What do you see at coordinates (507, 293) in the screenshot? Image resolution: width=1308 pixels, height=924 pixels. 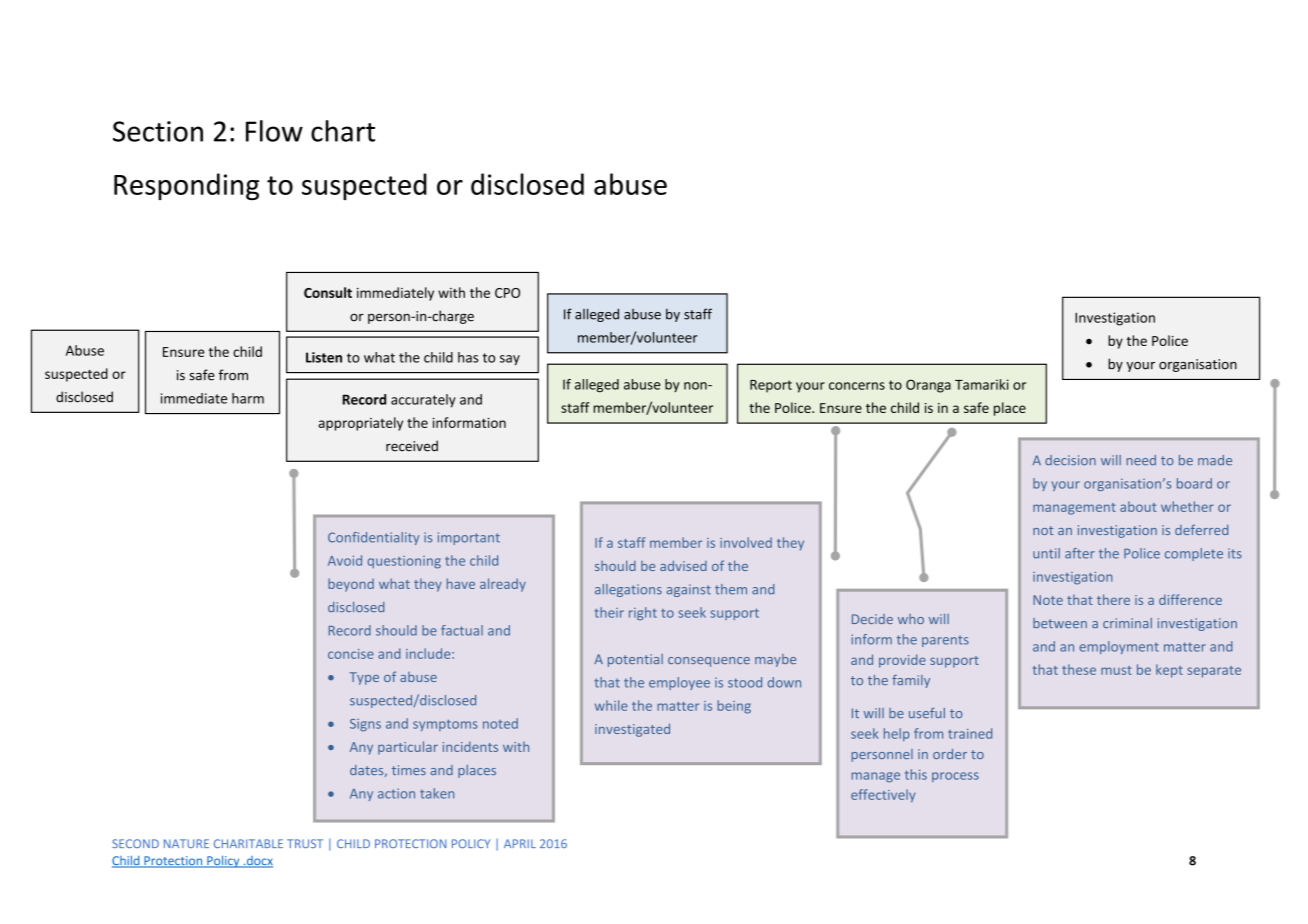 I see `CPO` at bounding box center [507, 293].
